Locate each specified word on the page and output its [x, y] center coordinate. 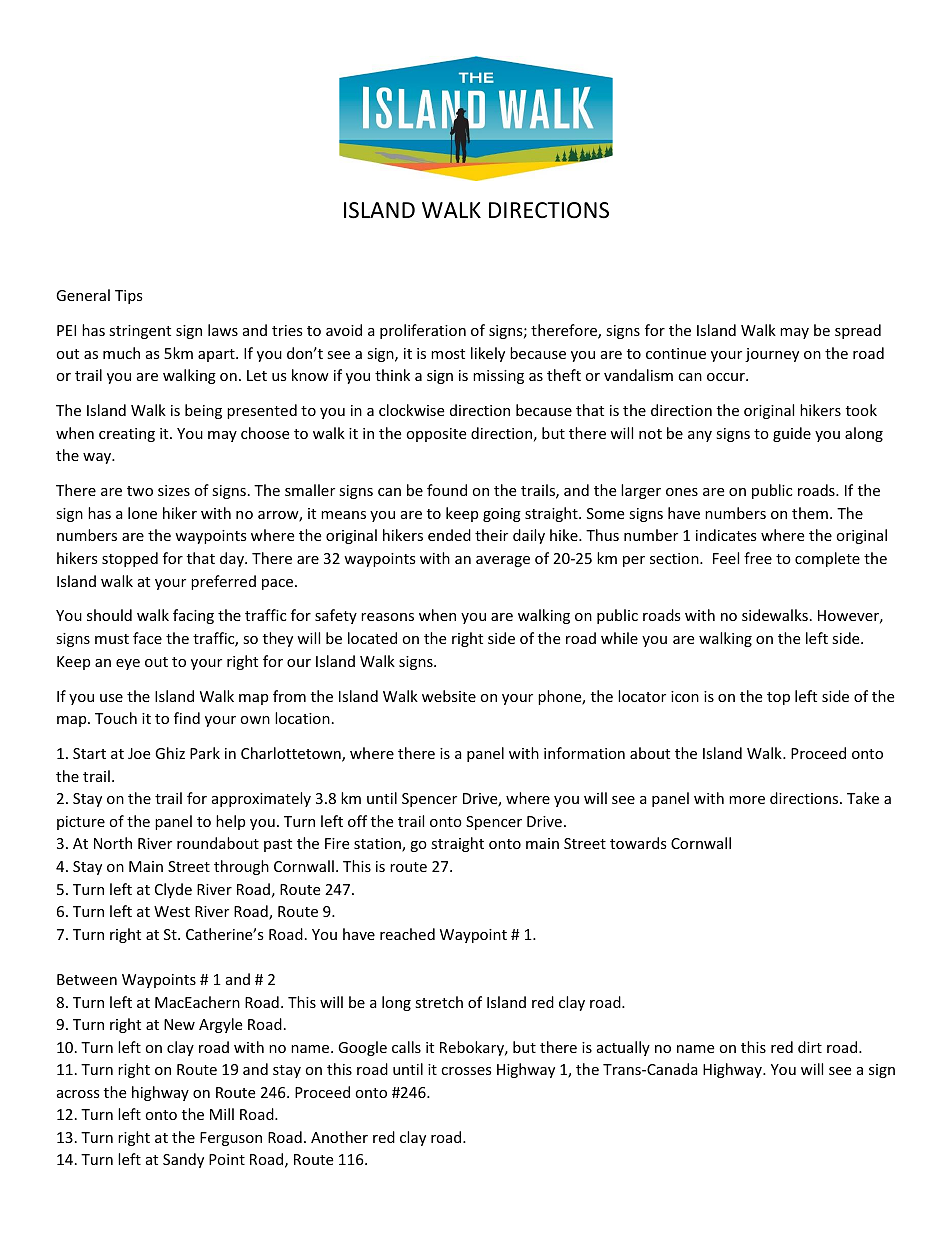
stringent [140, 332]
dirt [810, 1047]
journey [772, 355]
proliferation [423, 331]
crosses [466, 1071]
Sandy [183, 1160]
